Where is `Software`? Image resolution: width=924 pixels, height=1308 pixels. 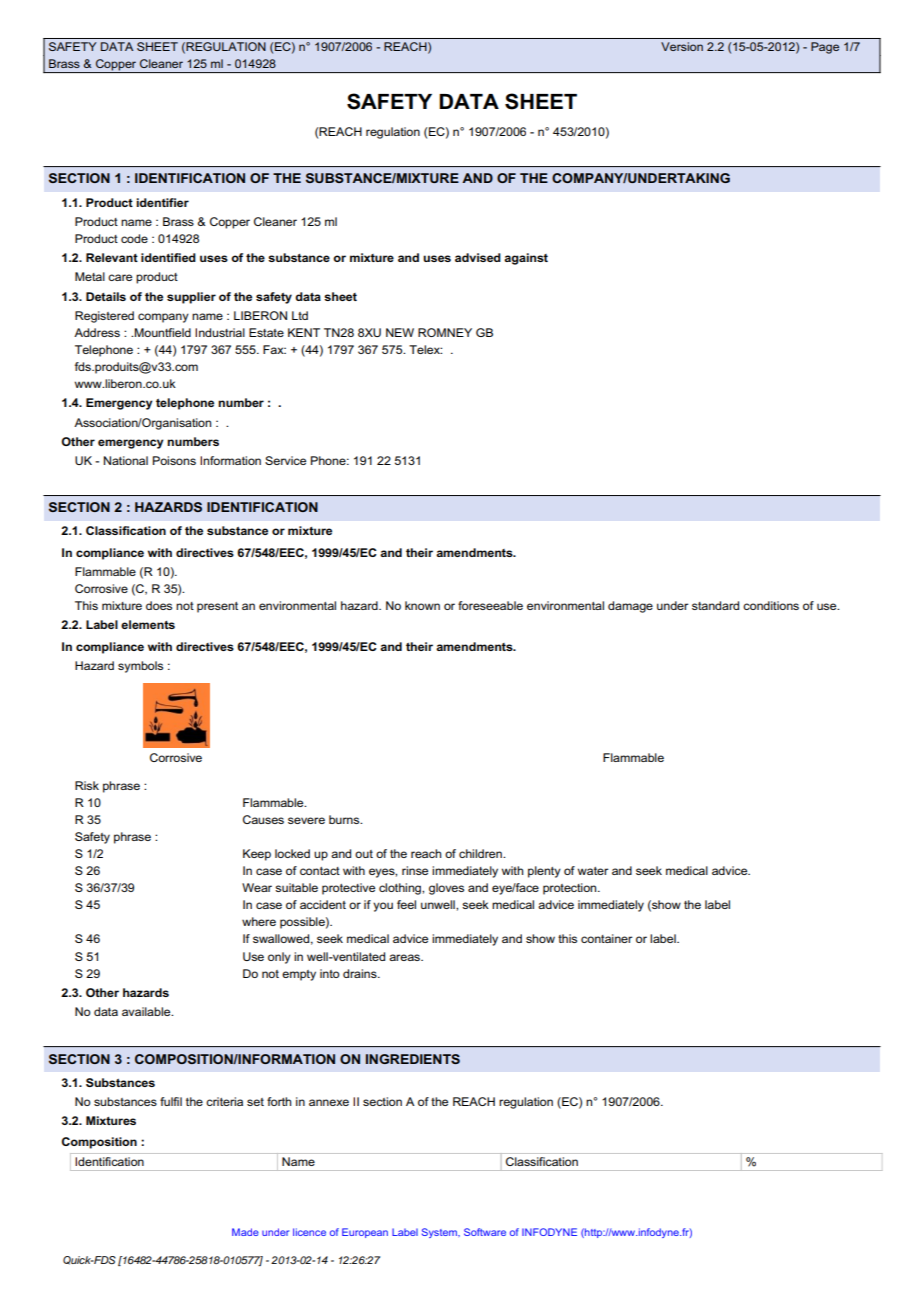 Software is located at coordinates (485, 1232).
